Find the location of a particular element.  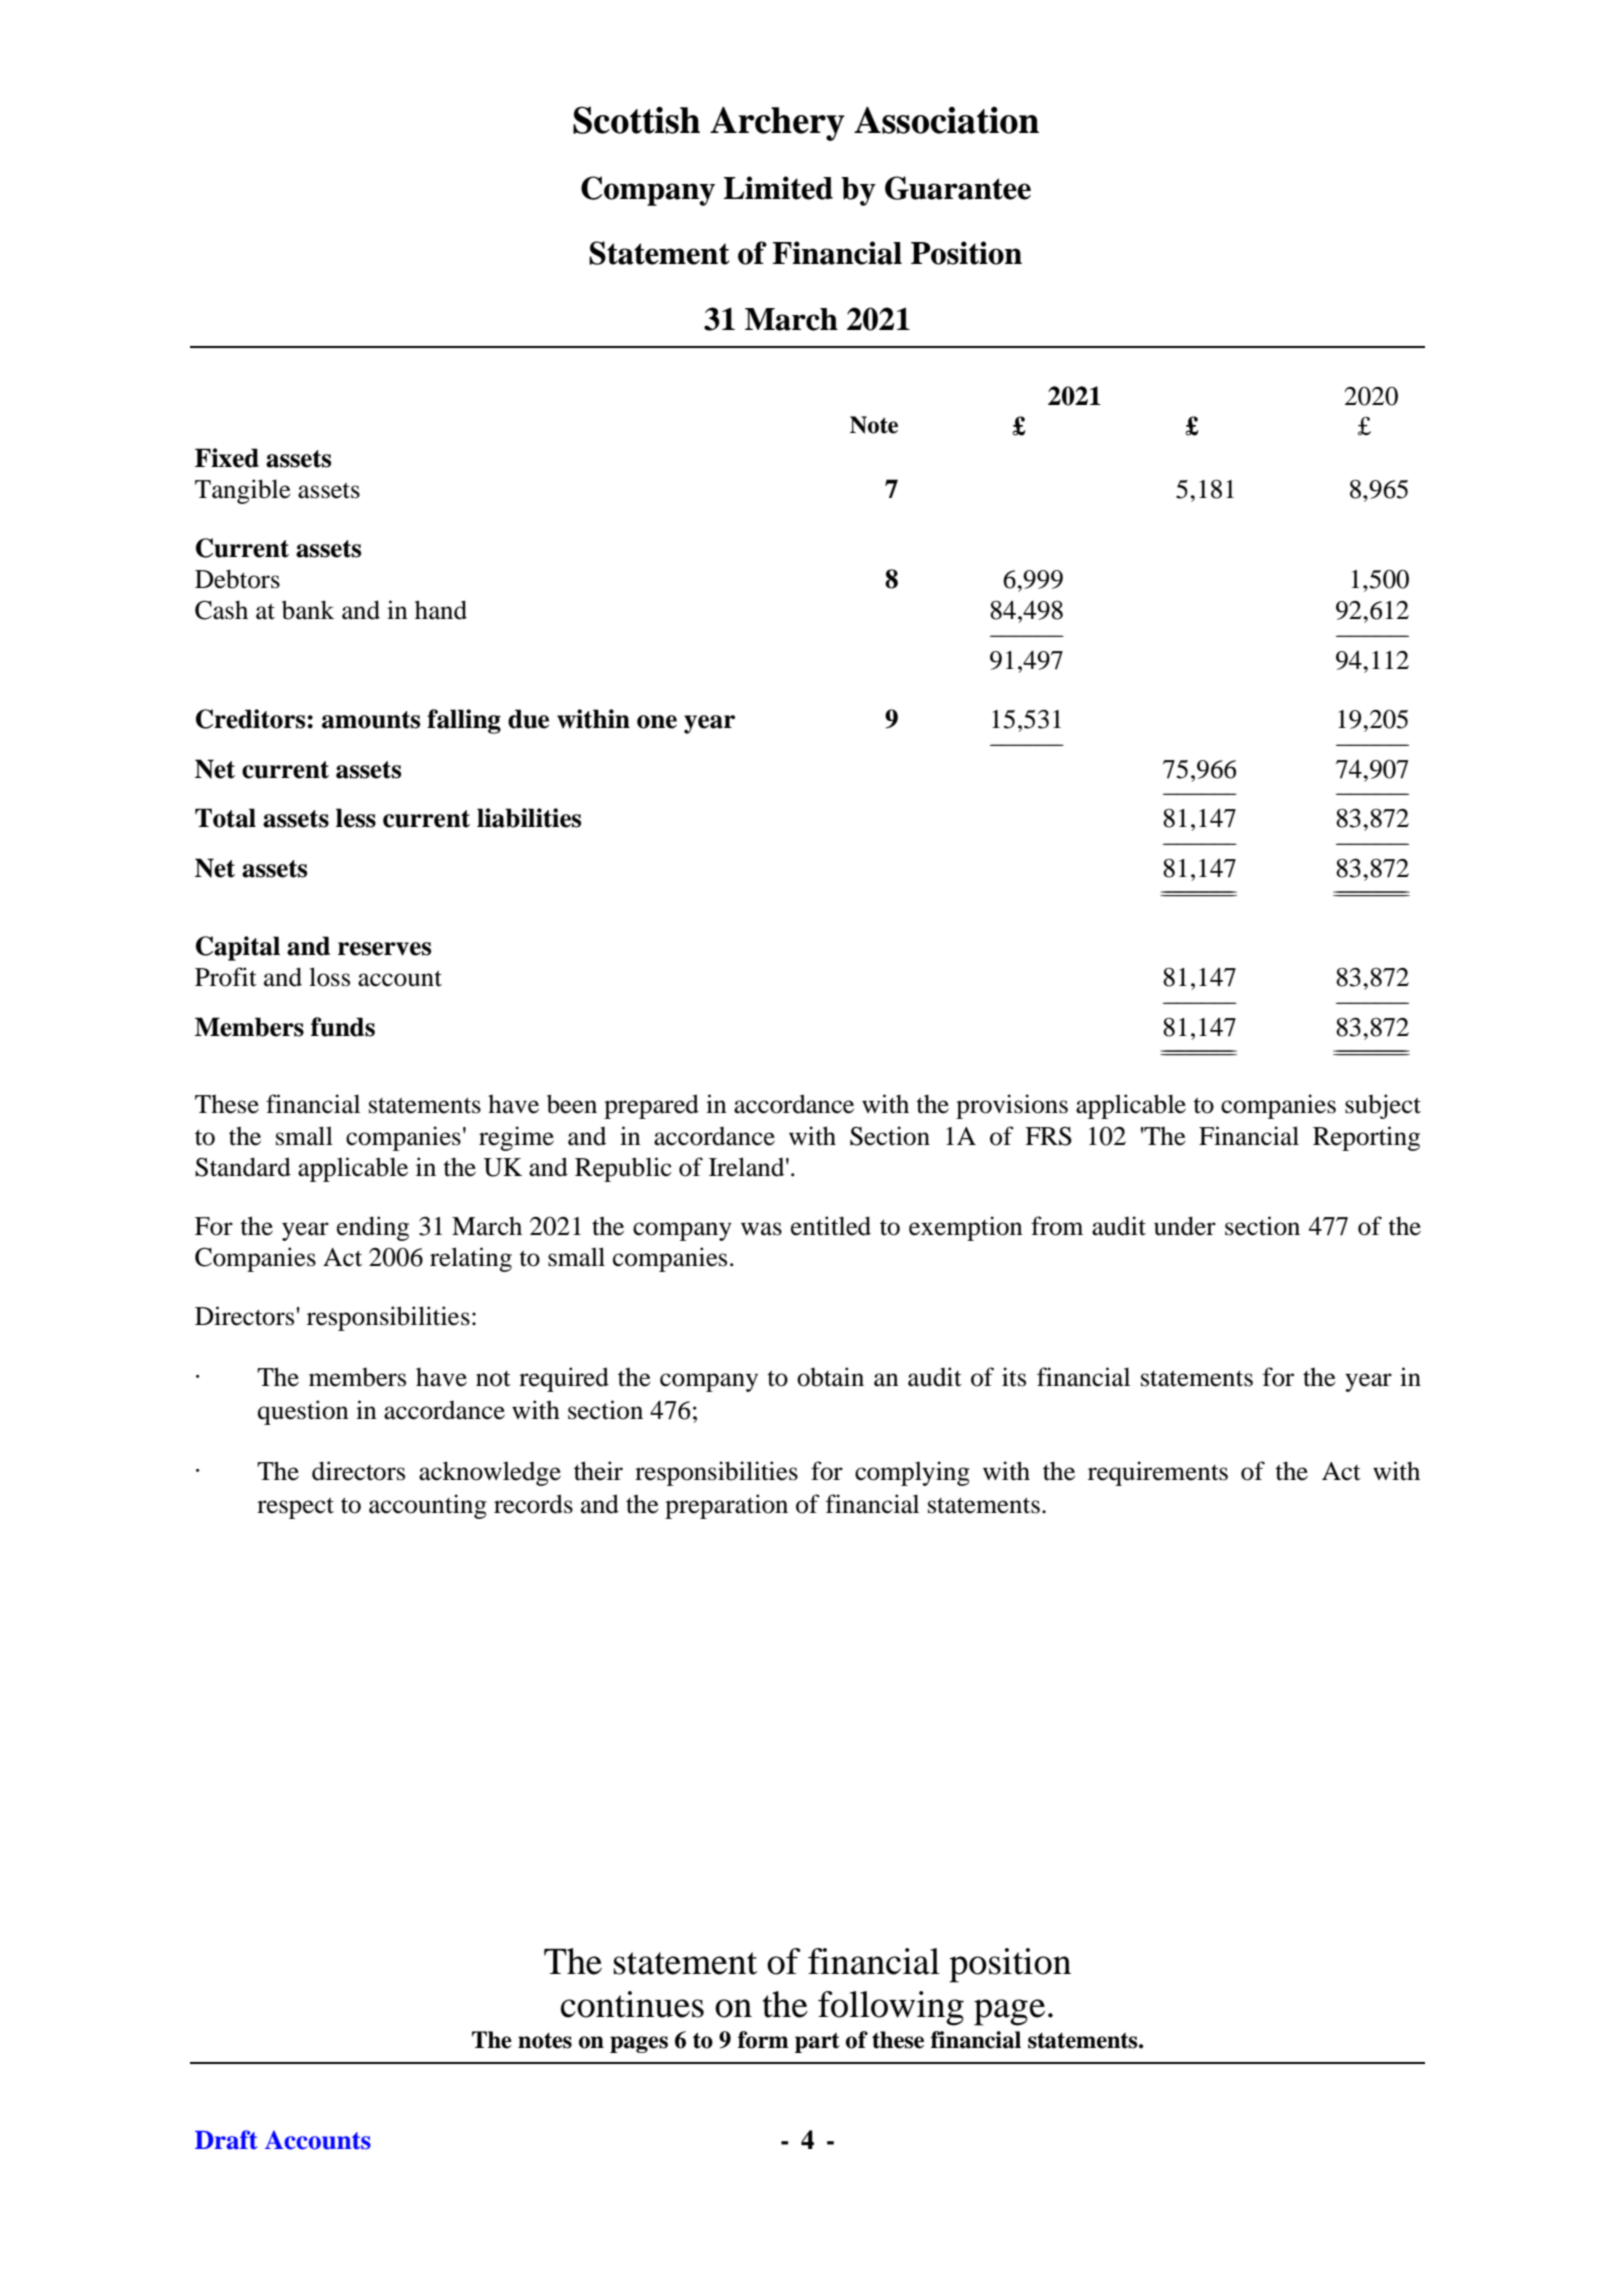

Scottish is located at coordinates (636, 120).
